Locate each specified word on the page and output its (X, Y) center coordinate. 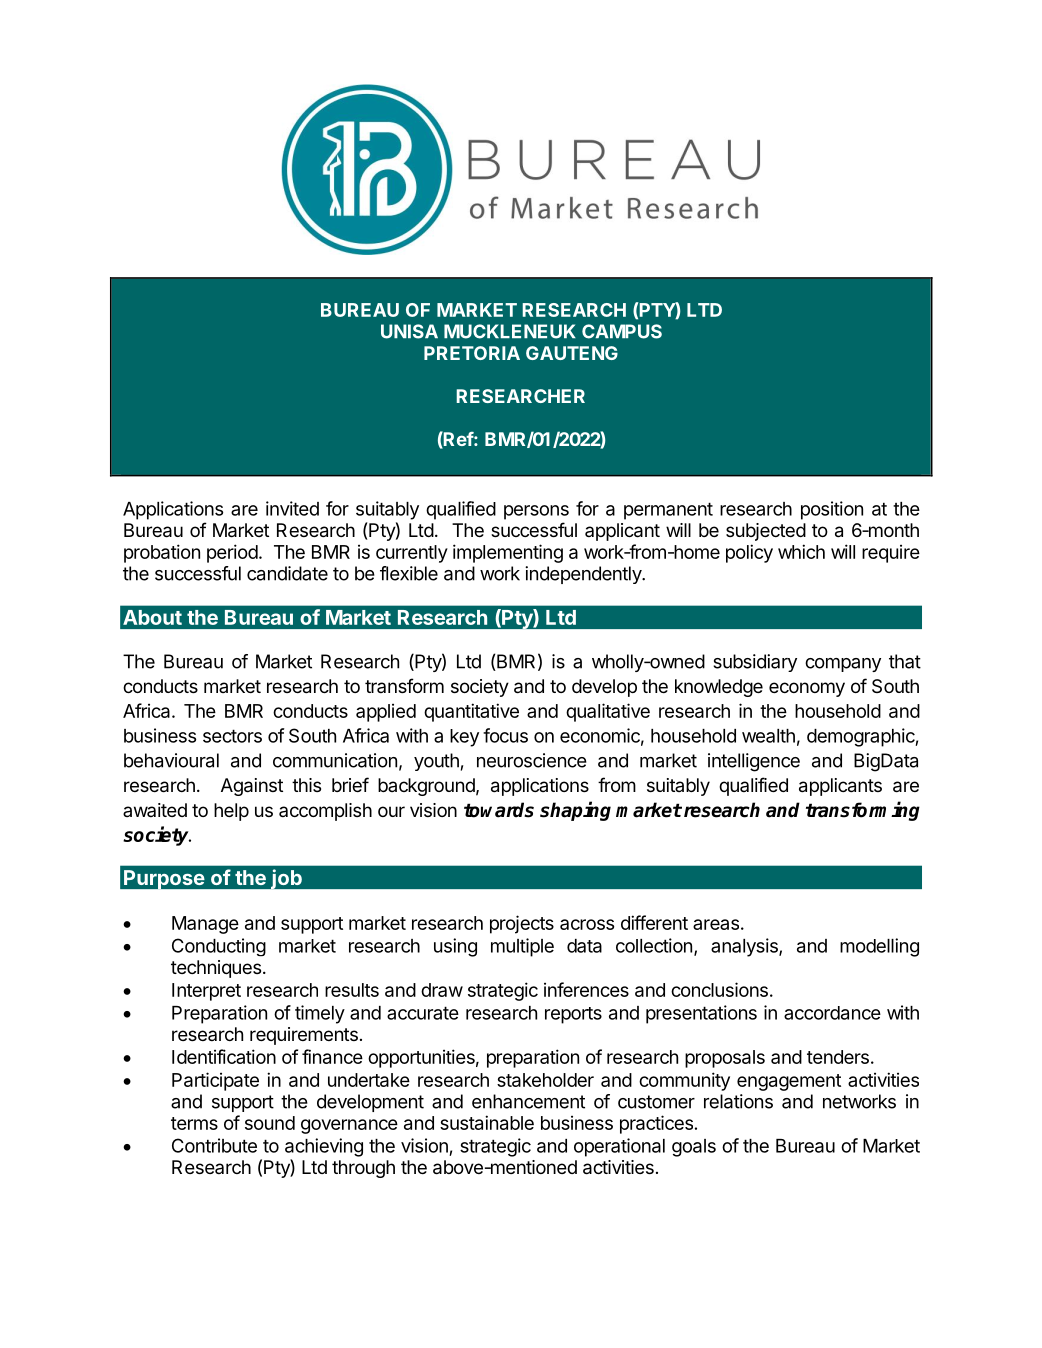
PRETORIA (472, 353)
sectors (232, 736)
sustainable (487, 1122)
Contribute (214, 1145)
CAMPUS (622, 331)
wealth (768, 736)
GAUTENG (572, 353)
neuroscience (532, 760)
